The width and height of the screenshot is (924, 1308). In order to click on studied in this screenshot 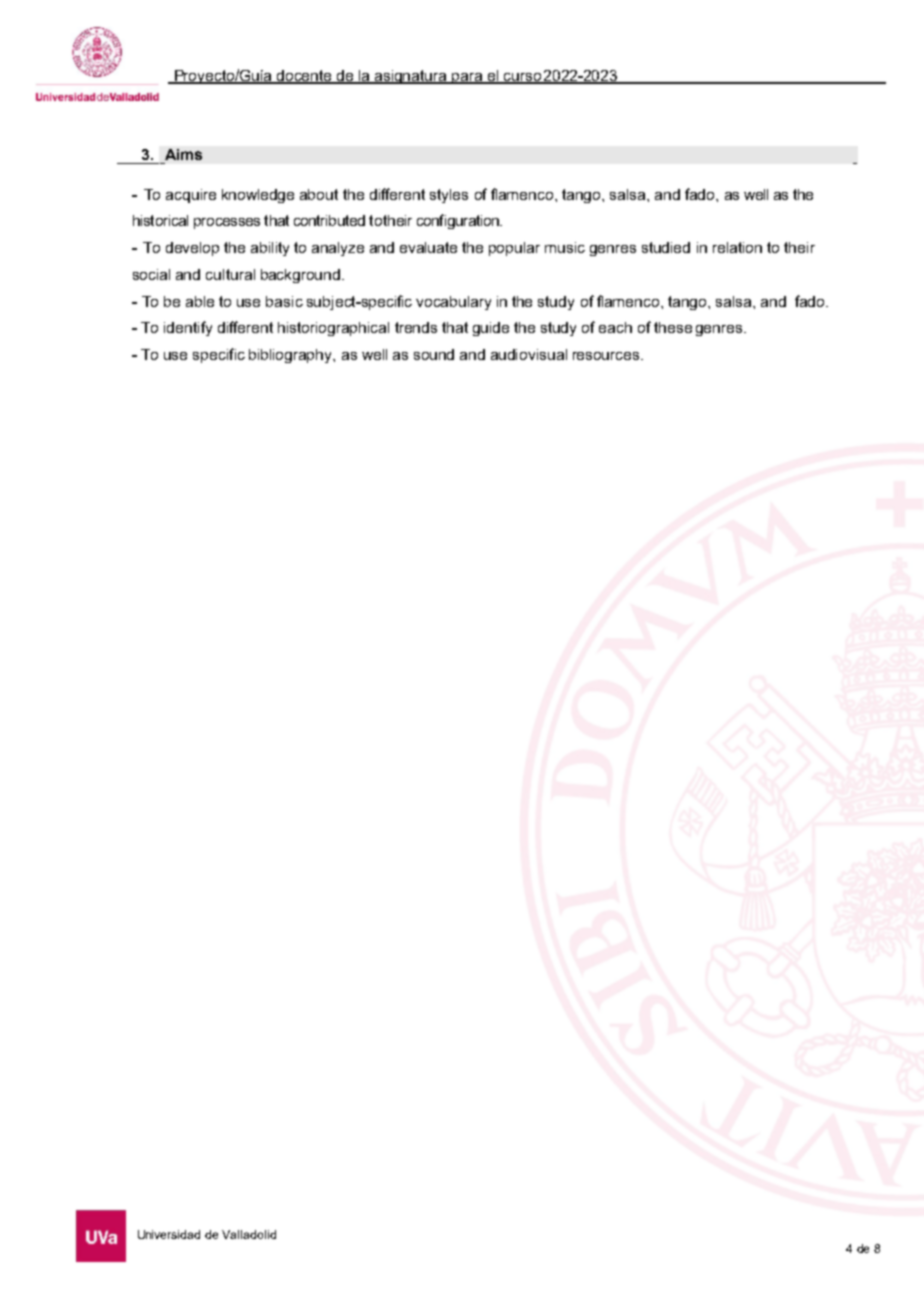, I will do `click(666, 247)`.
